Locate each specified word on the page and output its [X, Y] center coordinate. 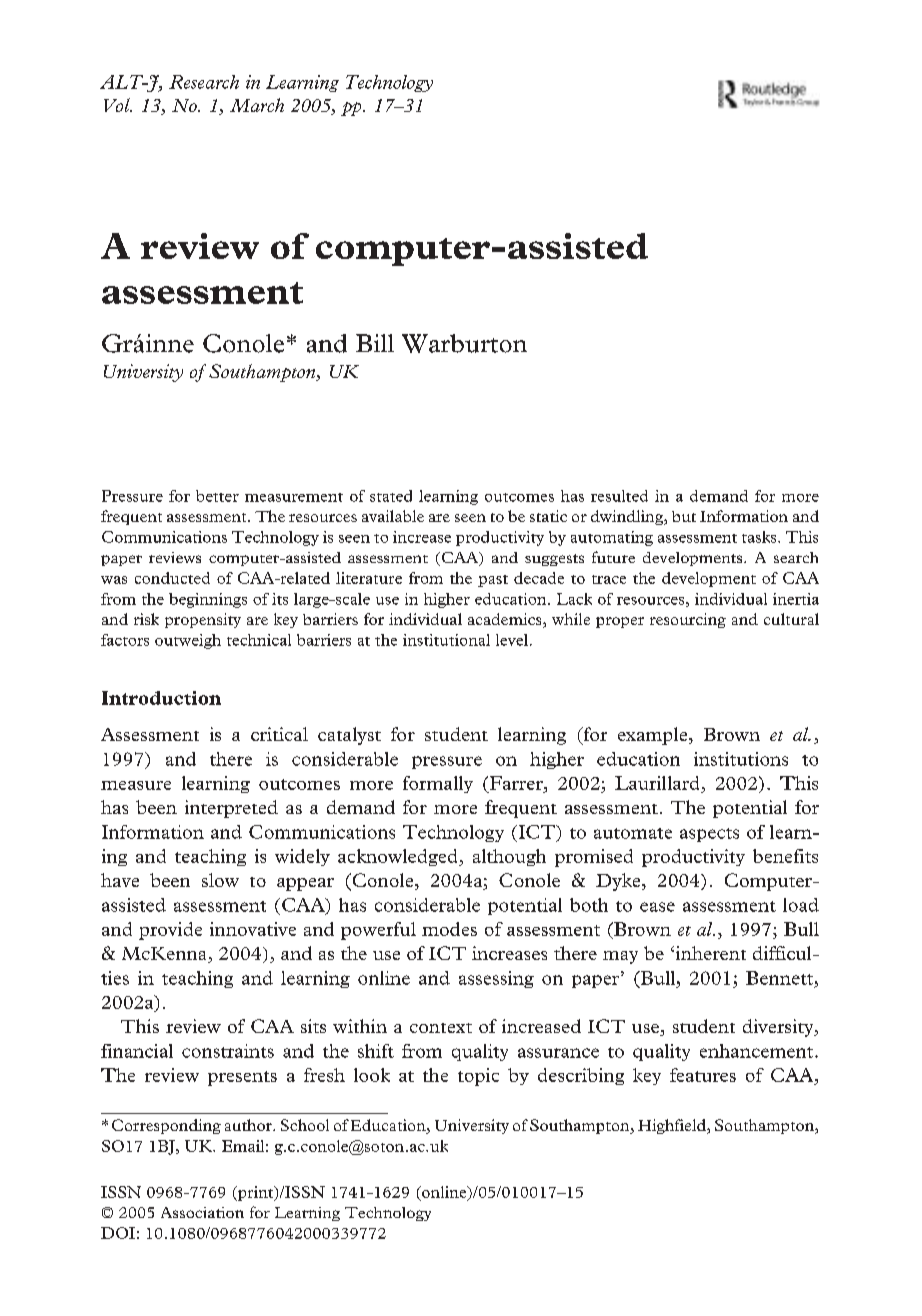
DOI [118, 1233]
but [684, 516]
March [257, 105]
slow [220, 880]
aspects [709, 835]
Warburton [464, 343]
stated [391, 496]
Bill [375, 343]
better [217, 496]
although [509, 857]
